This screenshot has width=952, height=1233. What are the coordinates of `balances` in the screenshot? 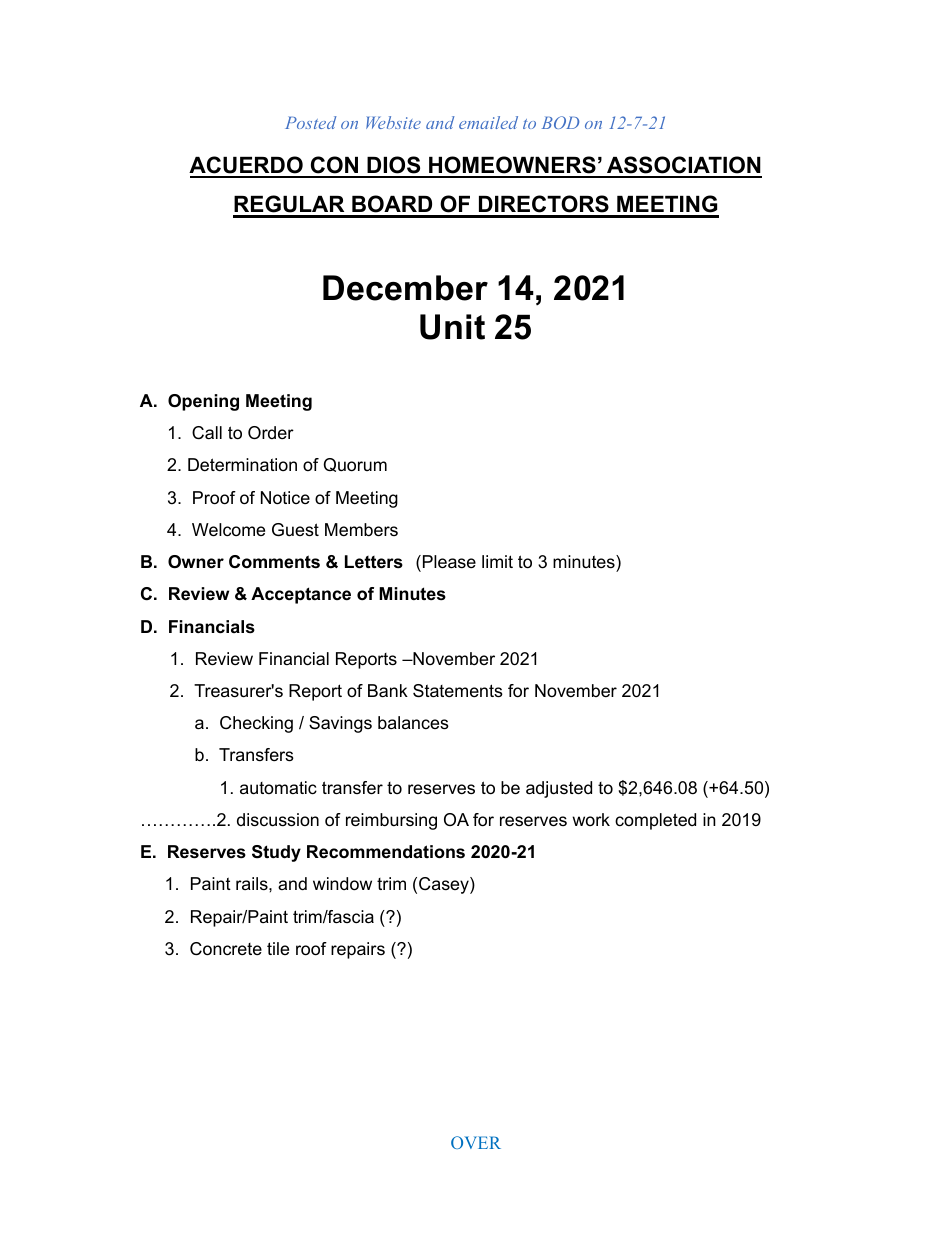 It's located at (413, 723).
